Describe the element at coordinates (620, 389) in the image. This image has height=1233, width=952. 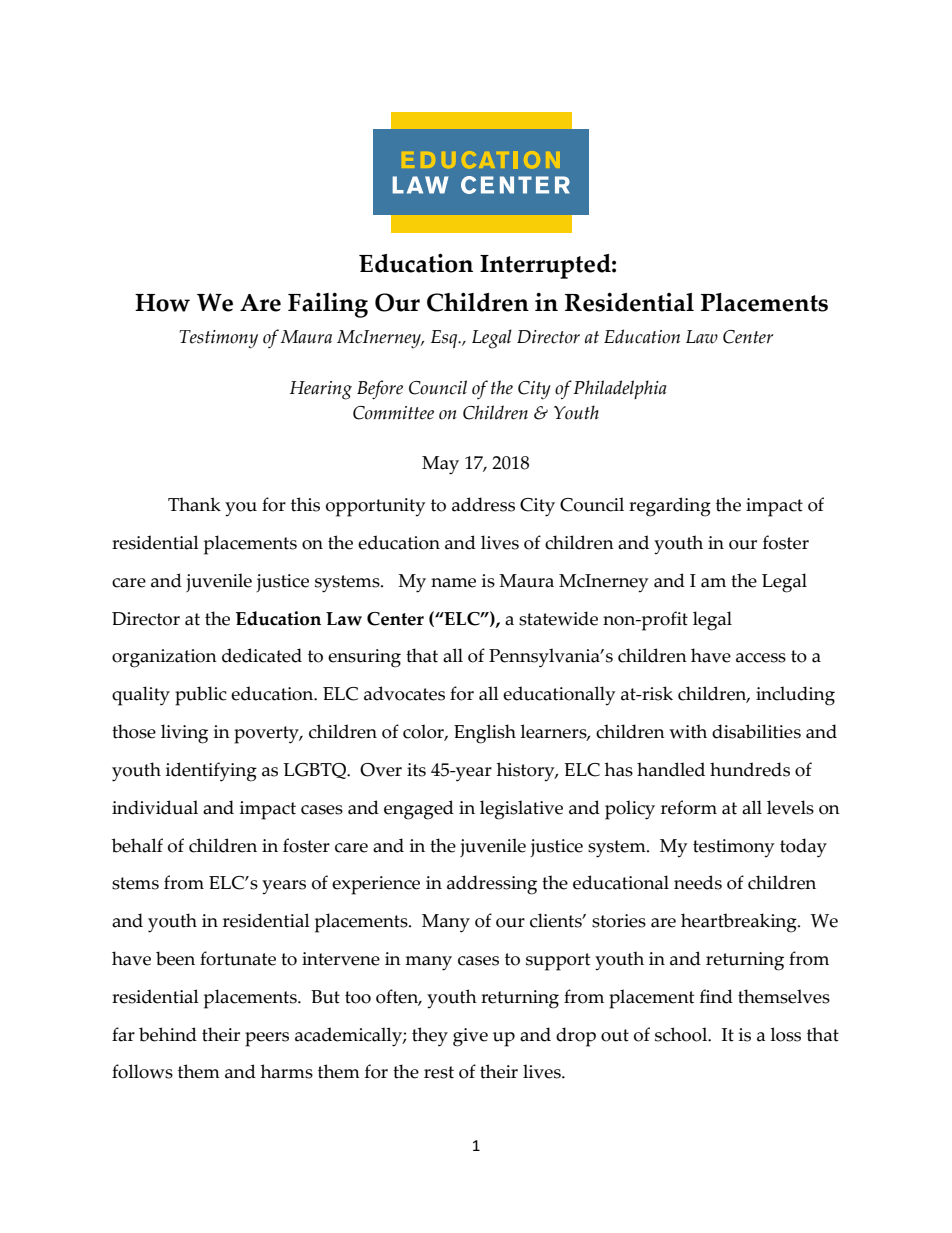
I see `Philadelphia` at that location.
